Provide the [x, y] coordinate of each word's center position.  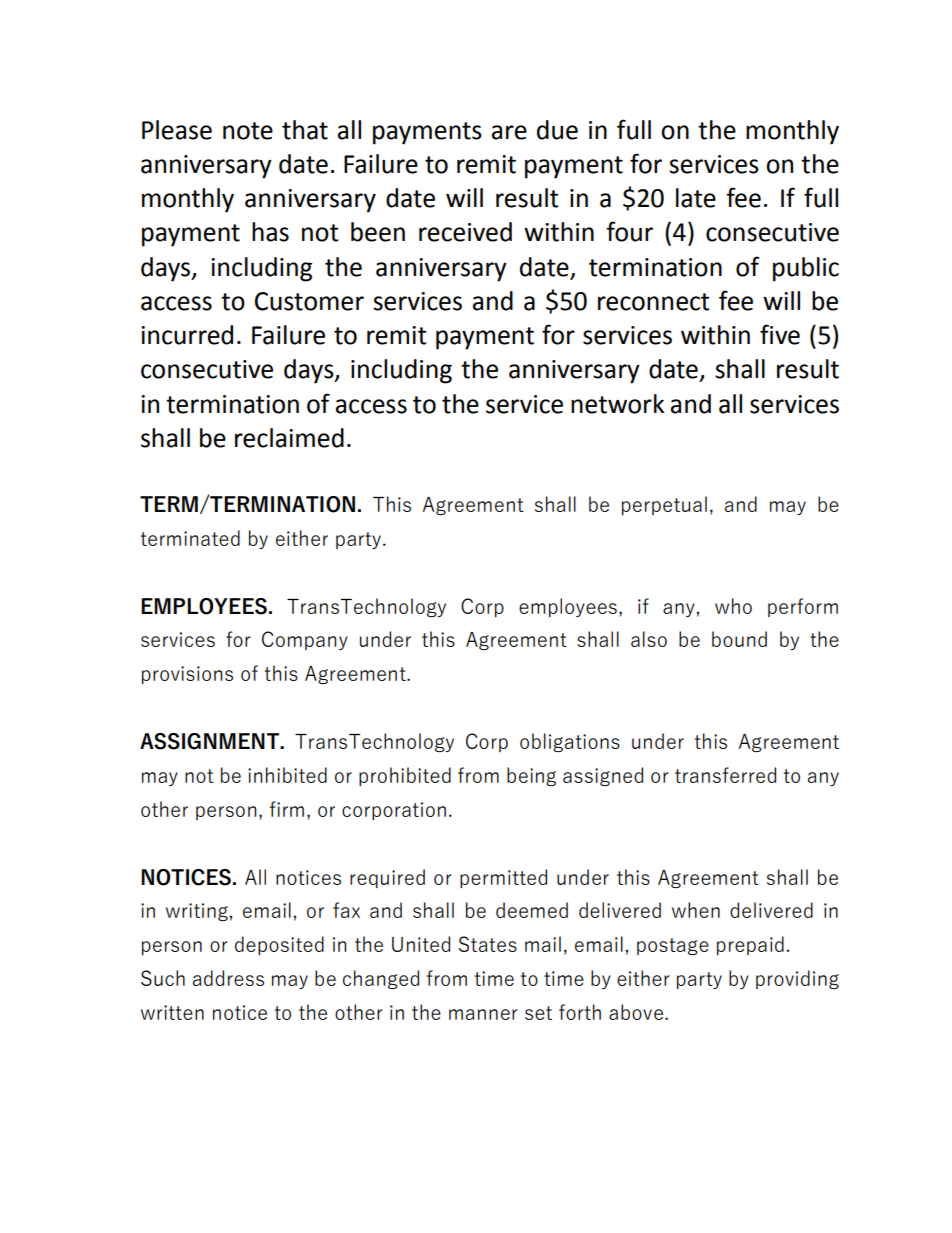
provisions [187, 675]
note [248, 131]
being [531, 776]
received [465, 232]
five [780, 334]
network [618, 404]
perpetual [664, 505]
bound [739, 639]
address [228, 978]
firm [287, 809]
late [696, 198]
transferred [725, 775]
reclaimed [289, 438]
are [509, 132]
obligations [570, 742]
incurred [187, 335]
